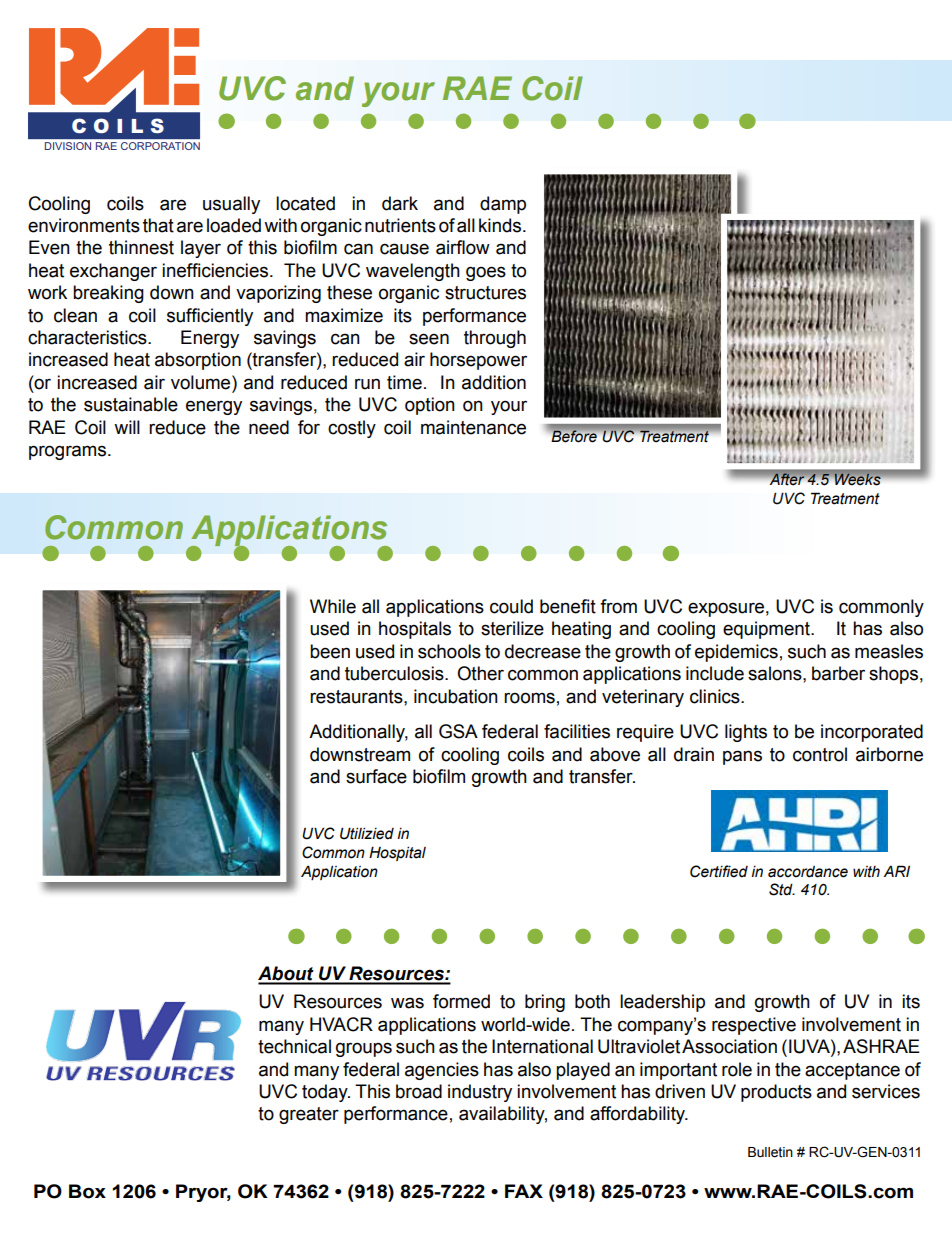 The image size is (952, 1233). I want to click on Box, so click(87, 1191).
